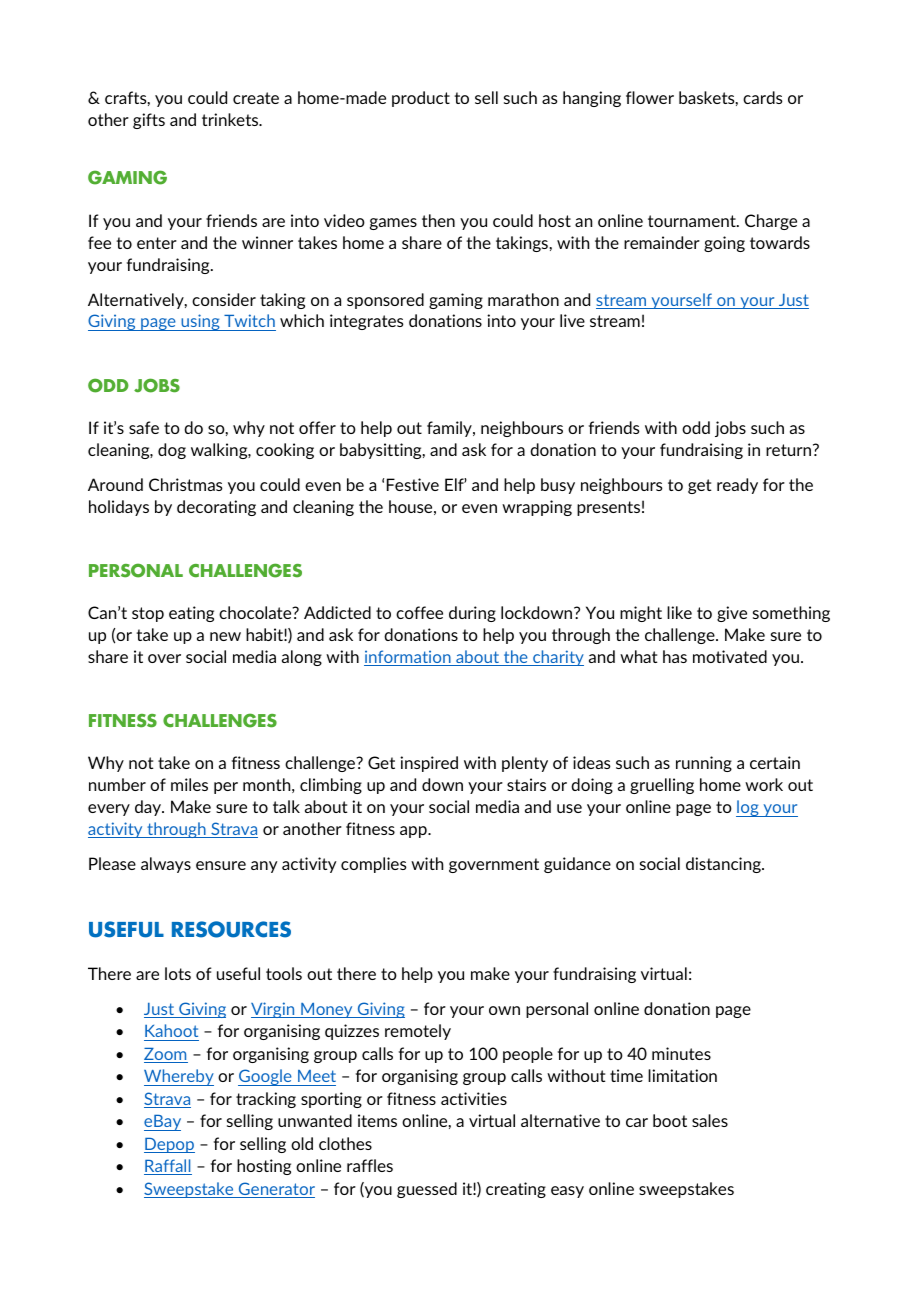 The width and height of the document is (924, 1308). Describe the element at coordinates (169, 1145) in the document. I see `Depop` at that location.
